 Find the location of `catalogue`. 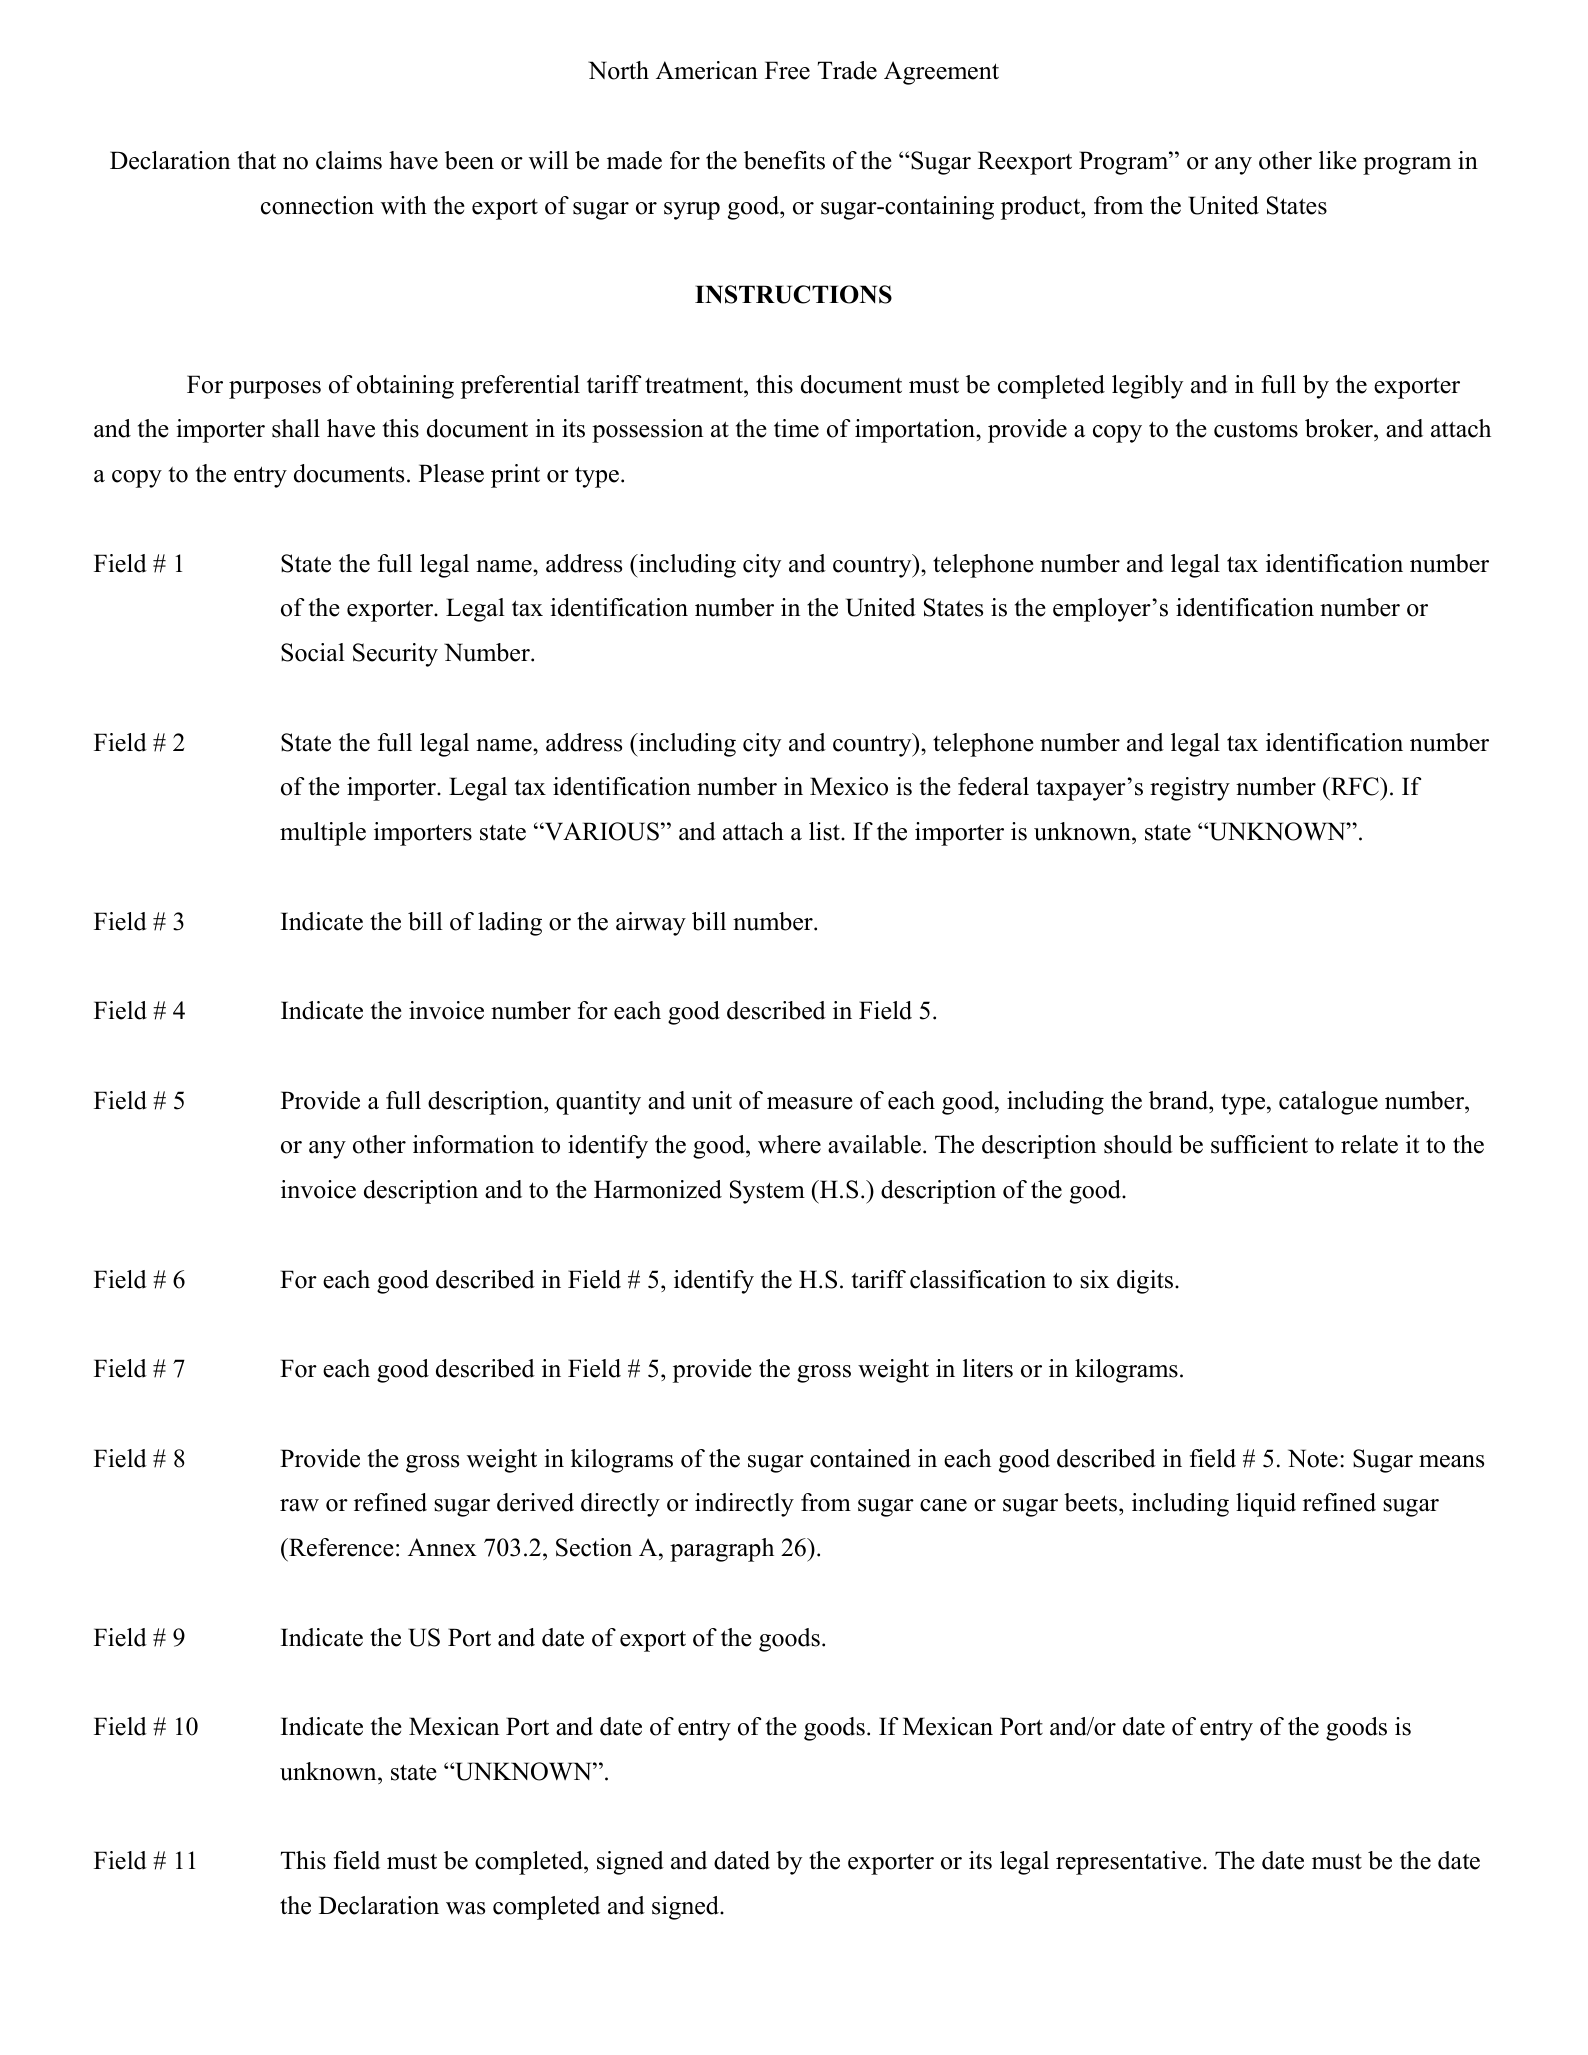

catalogue is located at coordinates (1328, 1103).
